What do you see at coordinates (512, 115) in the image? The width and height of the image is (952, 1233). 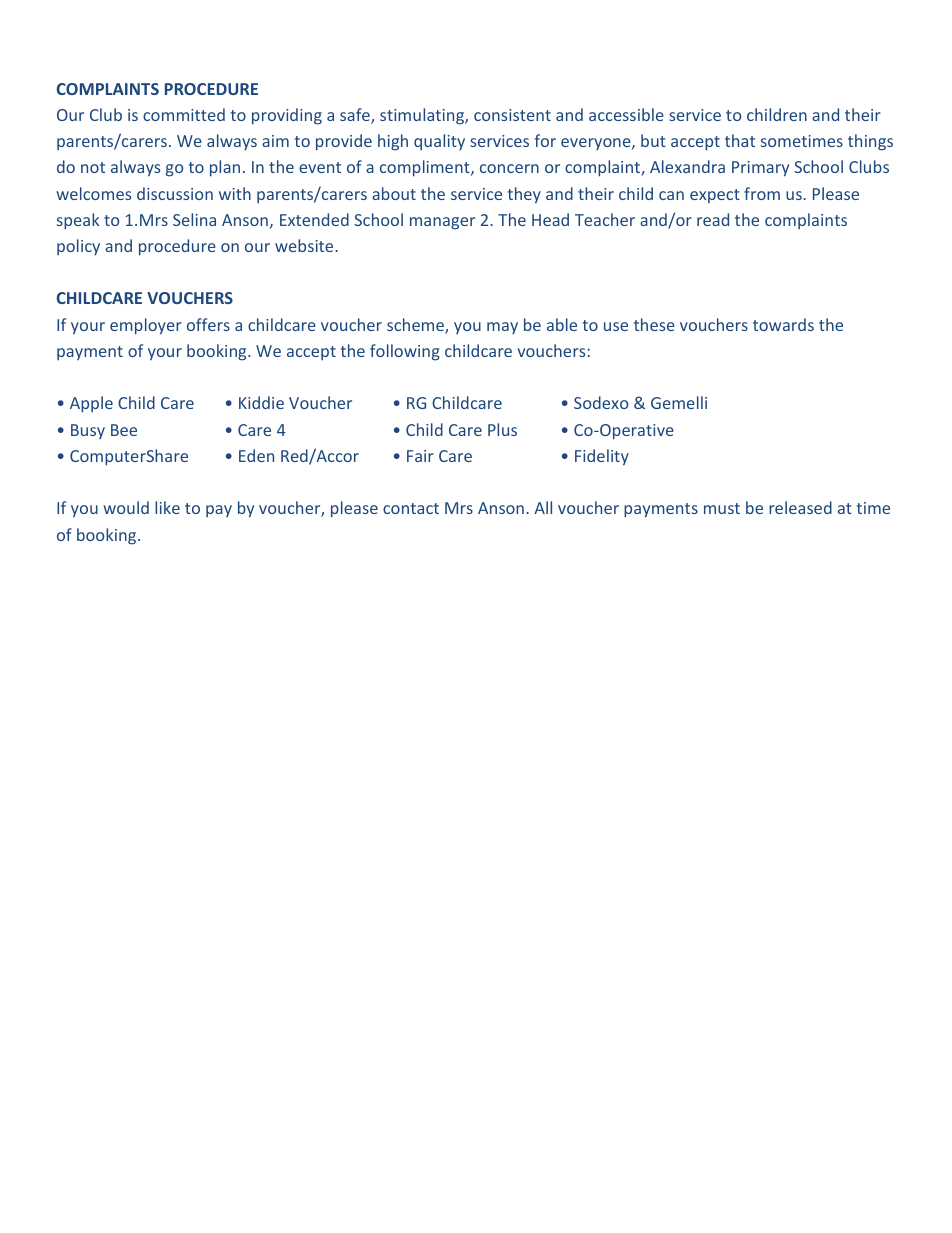 I see `consistent` at bounding box center [512, 115].
